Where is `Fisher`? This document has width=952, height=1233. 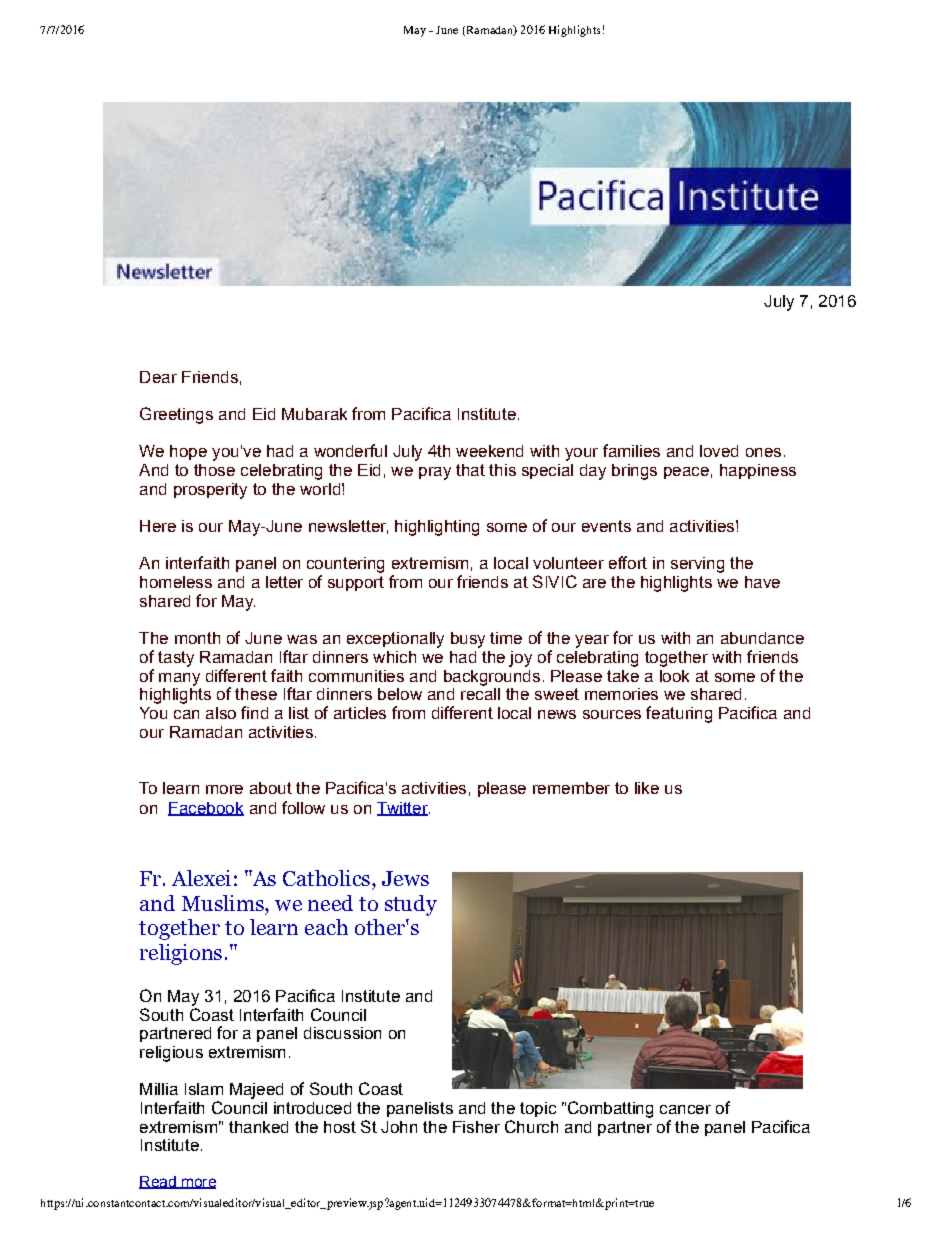
Fisher is located at coordinates (476, 1127).
